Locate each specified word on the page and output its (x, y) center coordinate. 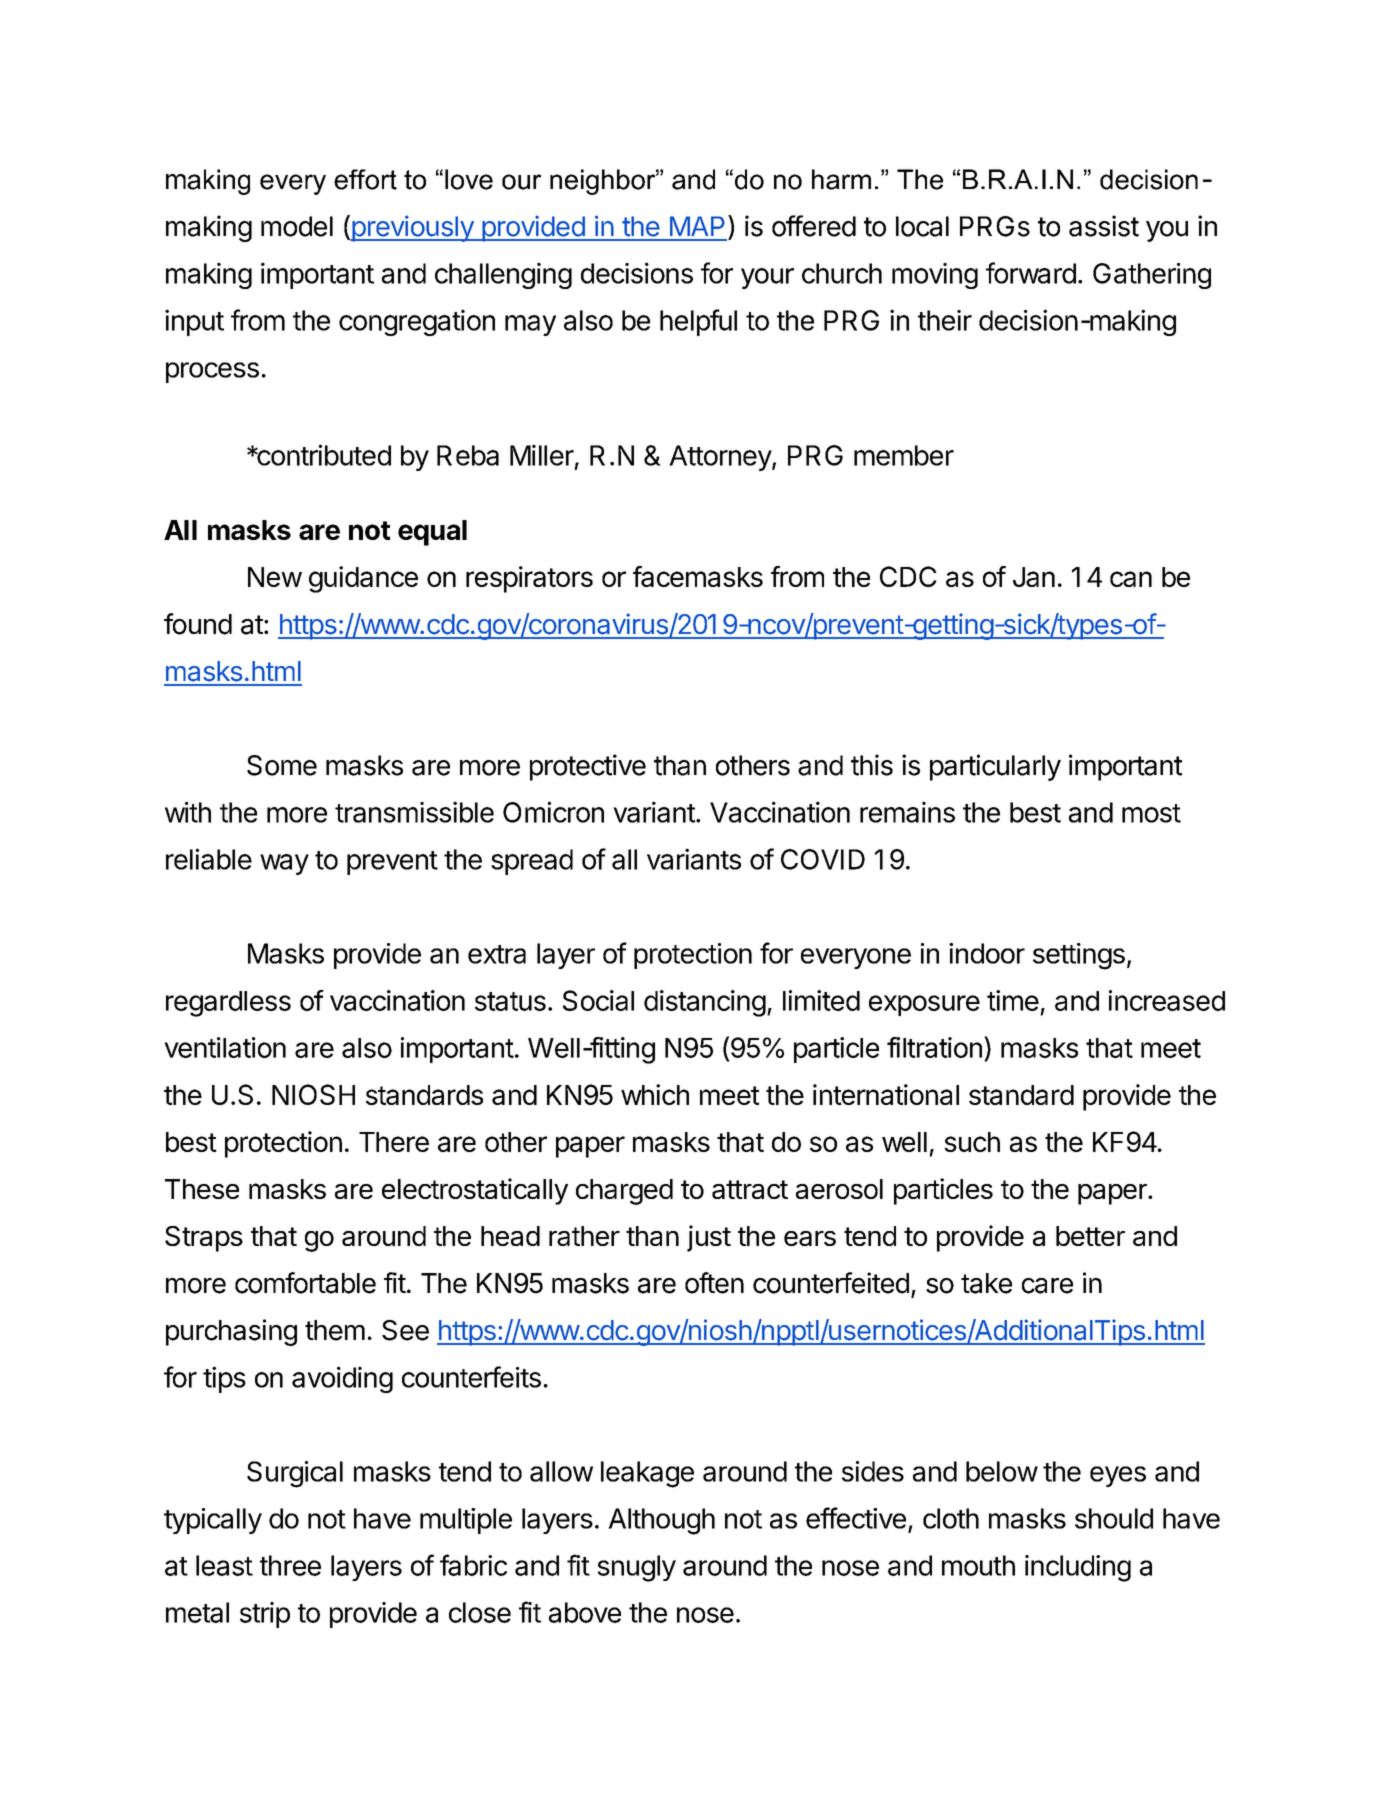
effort (365, 179)
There (394, 1142)
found (198, 624)
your (767, 278)
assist (1104, 226)
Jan (1034, 577)
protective (588, 767)
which (655, 1094)
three (290, 1565)
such (972, 1142)
